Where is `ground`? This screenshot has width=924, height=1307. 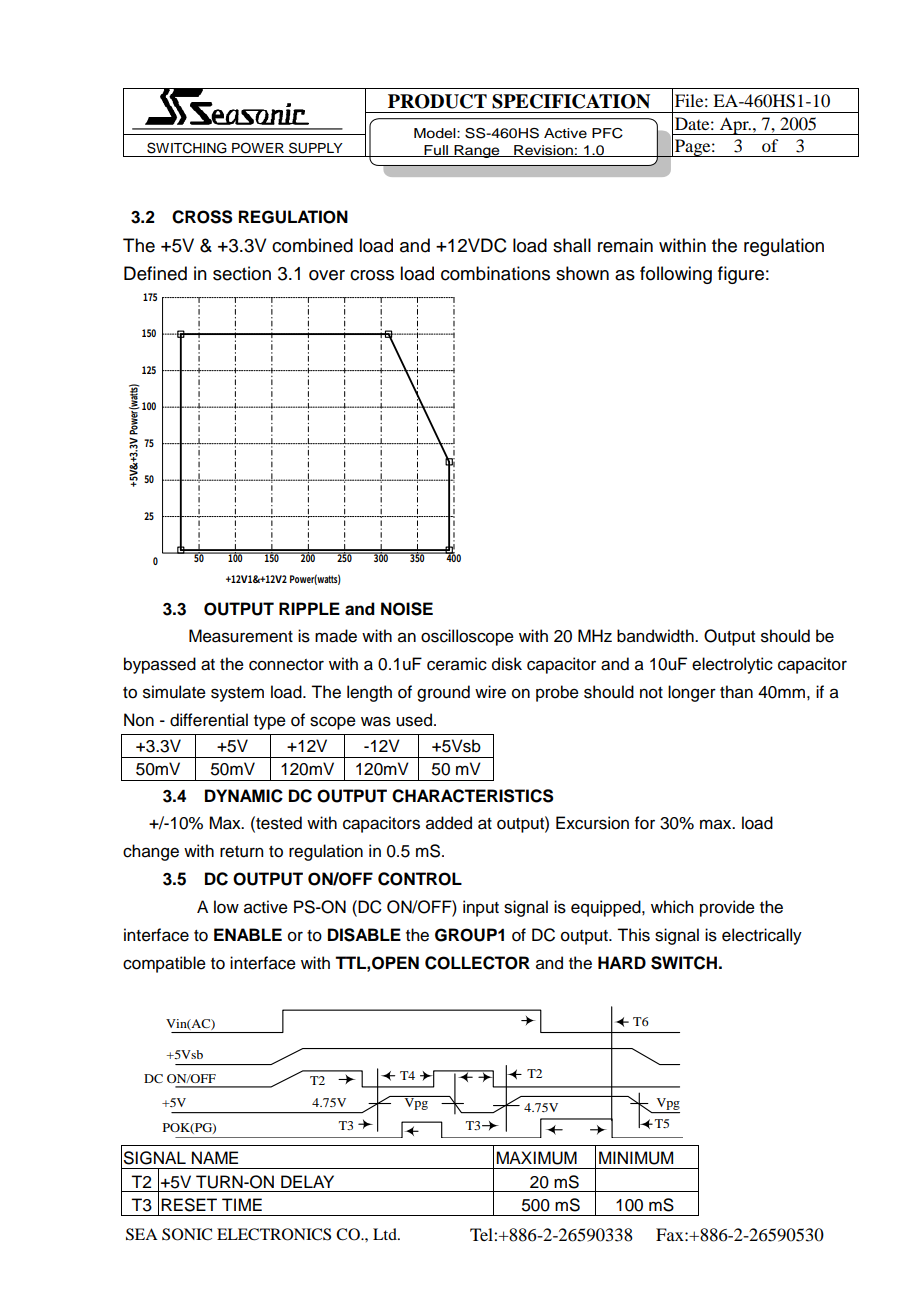
ground is located at coordinates (443, 693).
